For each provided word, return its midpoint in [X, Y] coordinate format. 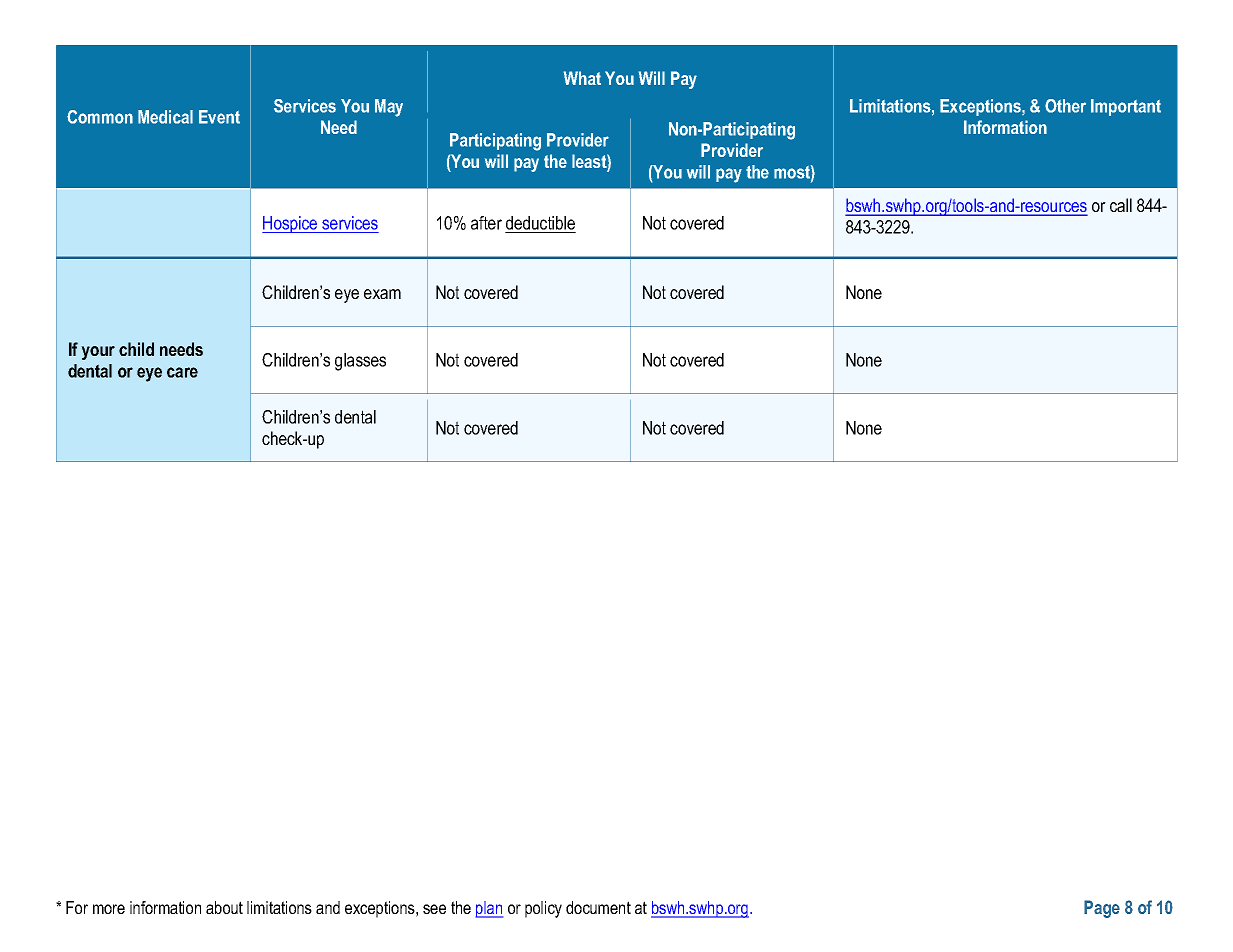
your [98, 353]
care [182, 372]
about [224, 907]
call [1121, 205]
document [598, 907]
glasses [360, 362]
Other [1065, 106]
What [582, 78]
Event [219, 117]
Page [1102, 909]
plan [489, 909]
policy [543, 909]
